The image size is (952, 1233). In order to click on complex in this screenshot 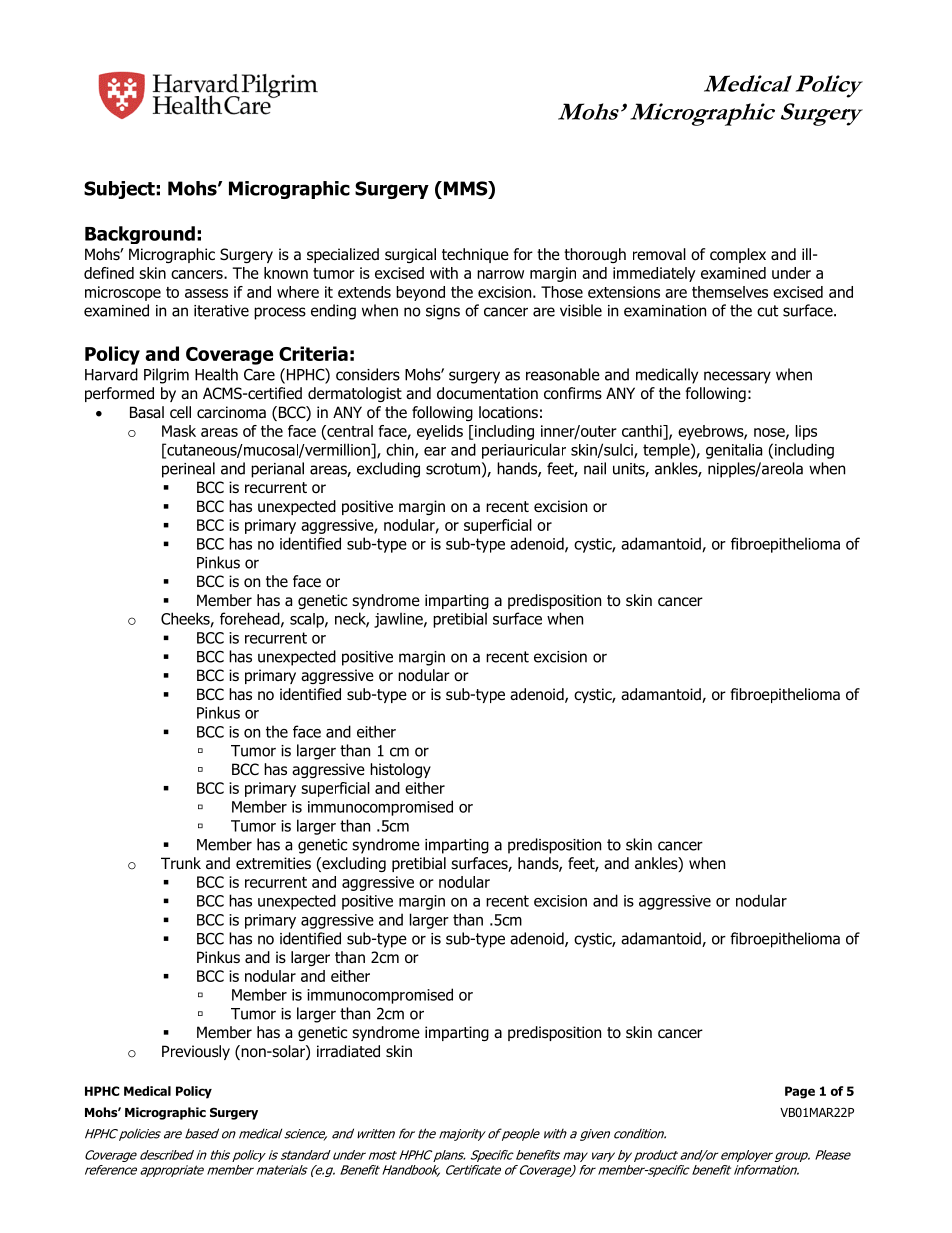, I will do `click(738, 255)`.
